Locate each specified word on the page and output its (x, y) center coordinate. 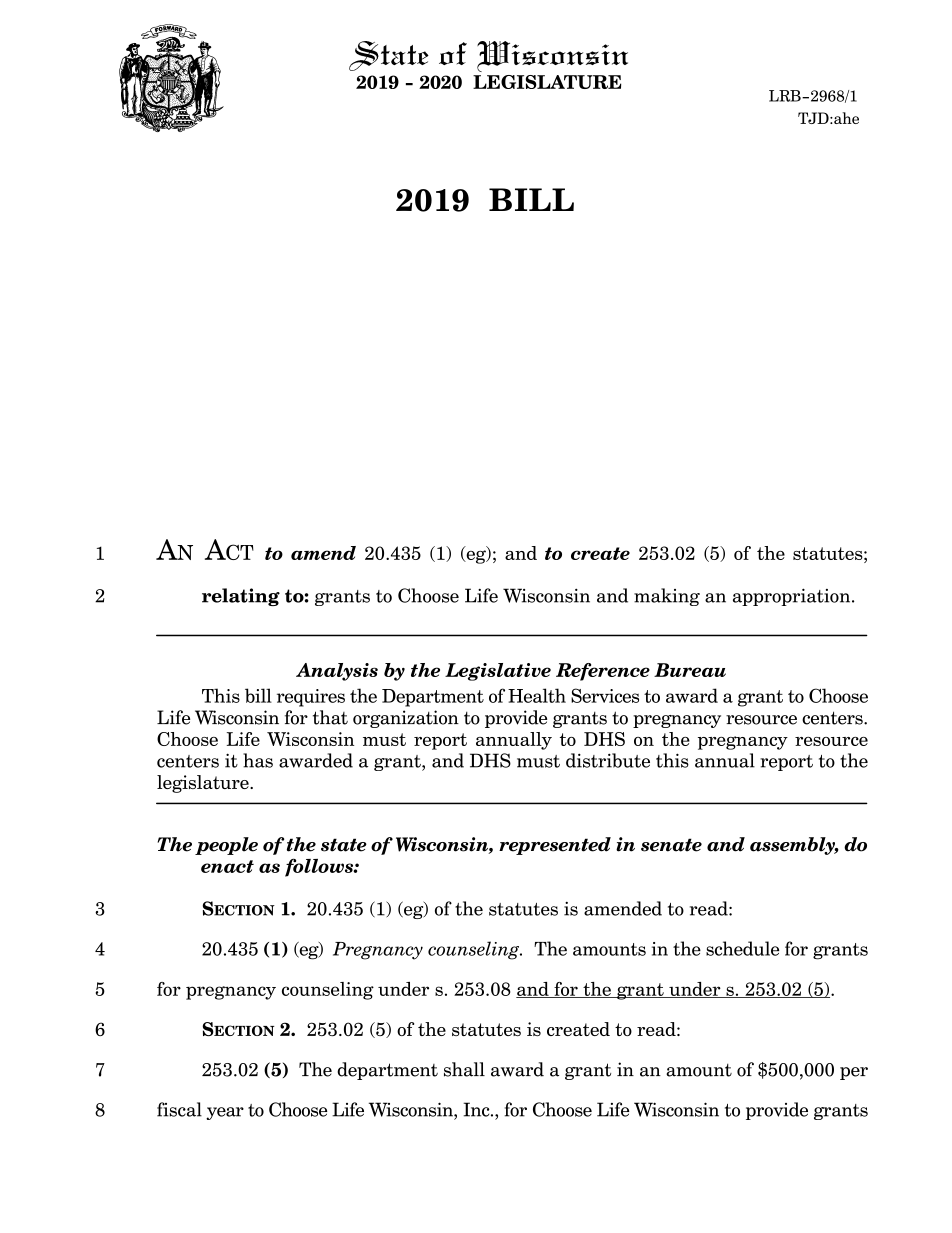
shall (464, 1069)
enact (227, 866)
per (854, 1073)
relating (241, 597)
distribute (608, 760)
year (225, 1113)
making (667, 597)
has (258, 760)
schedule (742, 948)
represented (555, 846)
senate (671, 845)
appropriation (793, 597)
